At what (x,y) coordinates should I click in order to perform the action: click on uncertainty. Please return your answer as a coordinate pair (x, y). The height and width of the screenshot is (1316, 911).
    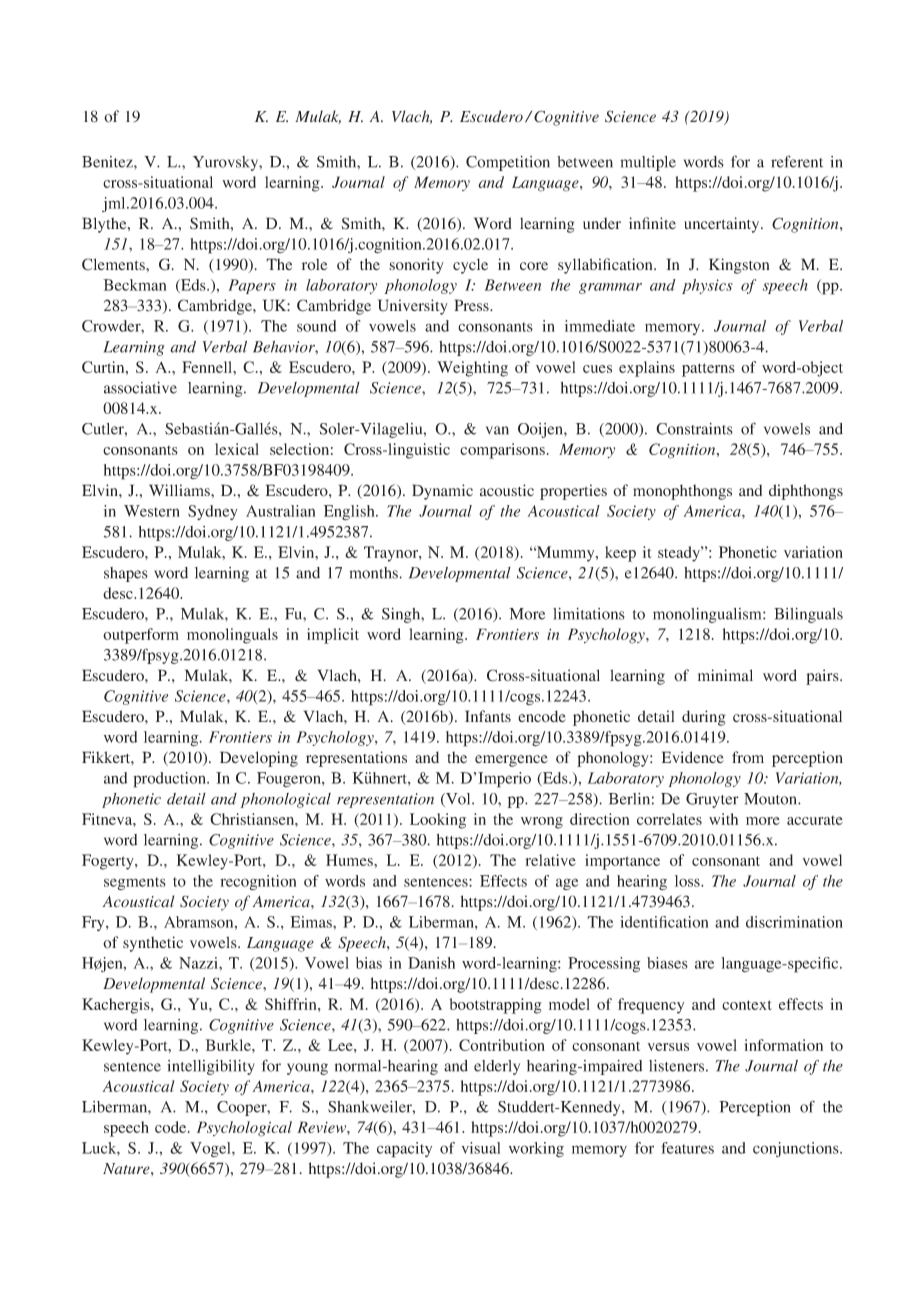
    Looking at the image, I should click on (723, 225).
